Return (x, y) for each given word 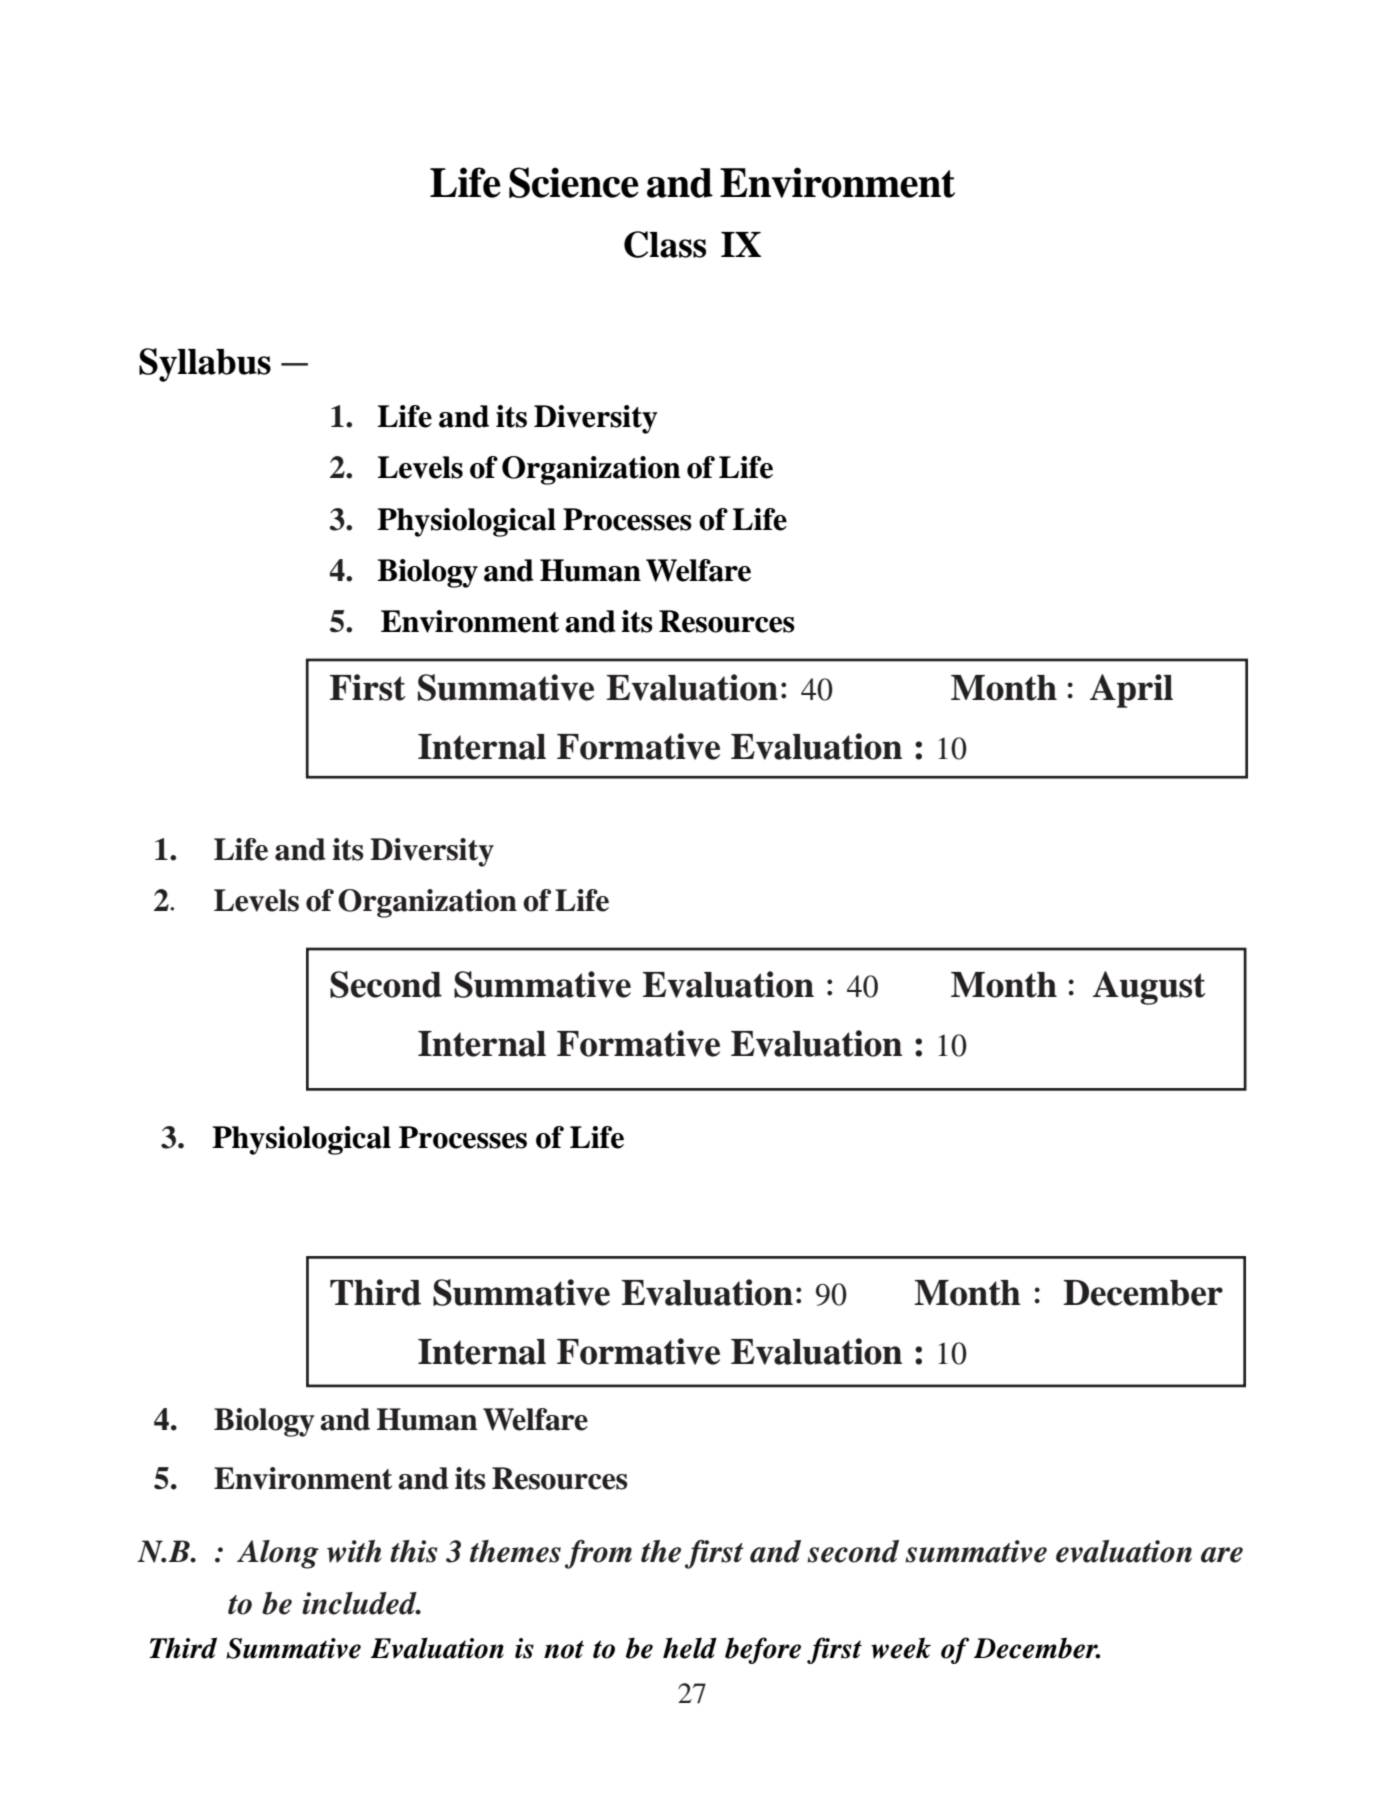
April (1131, 691)
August (1149, 988)
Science (574, 182)
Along (278, 1554)
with (354, 1551)
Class (665, 244)
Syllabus (205, 365)
